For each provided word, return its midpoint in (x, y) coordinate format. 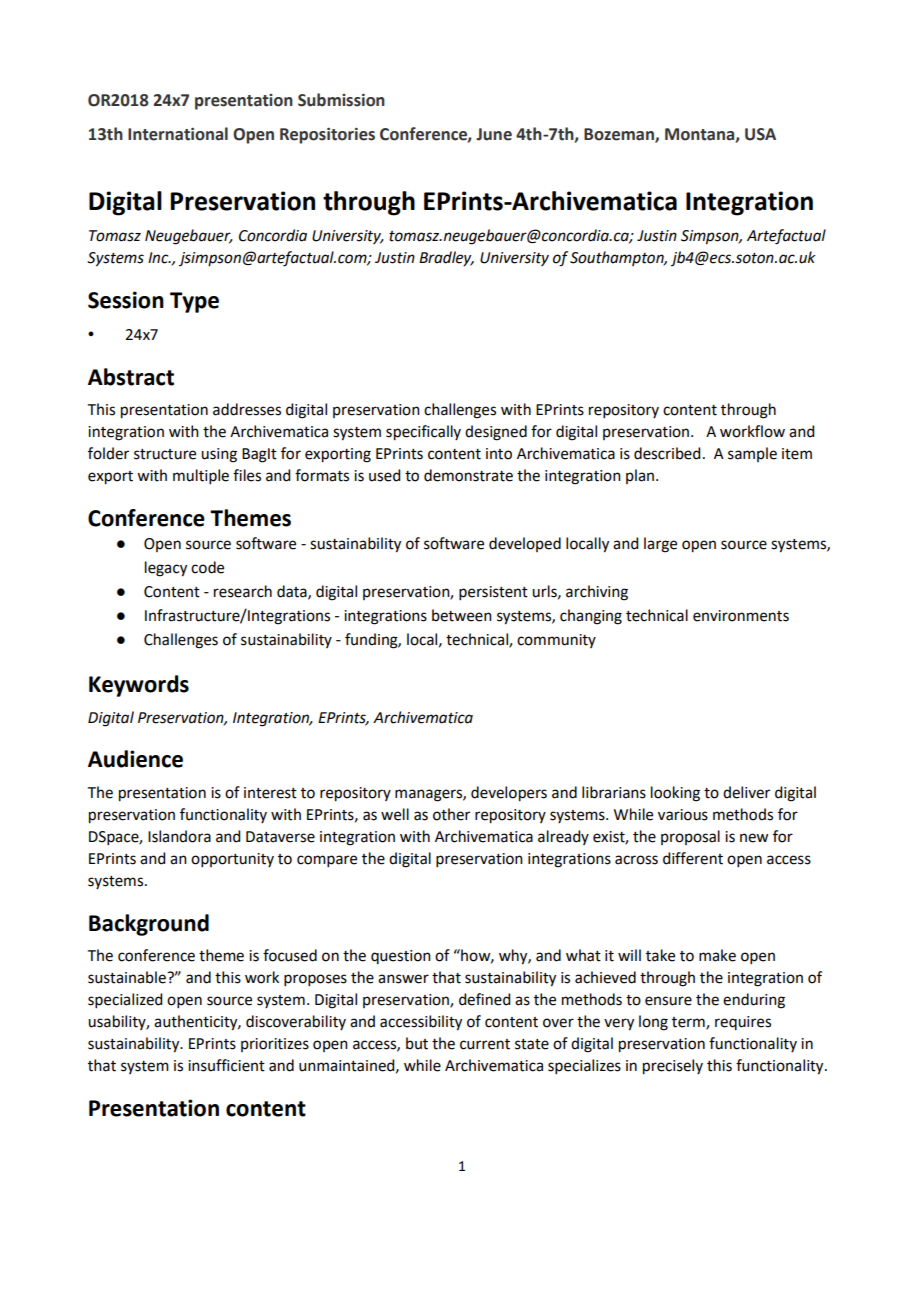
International (178, 134)
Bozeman (620, 135)
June (494, 134)
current (485, 1044)
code (207, 567)
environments (741, 616)
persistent (493, 593)
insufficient (226, 1065)
